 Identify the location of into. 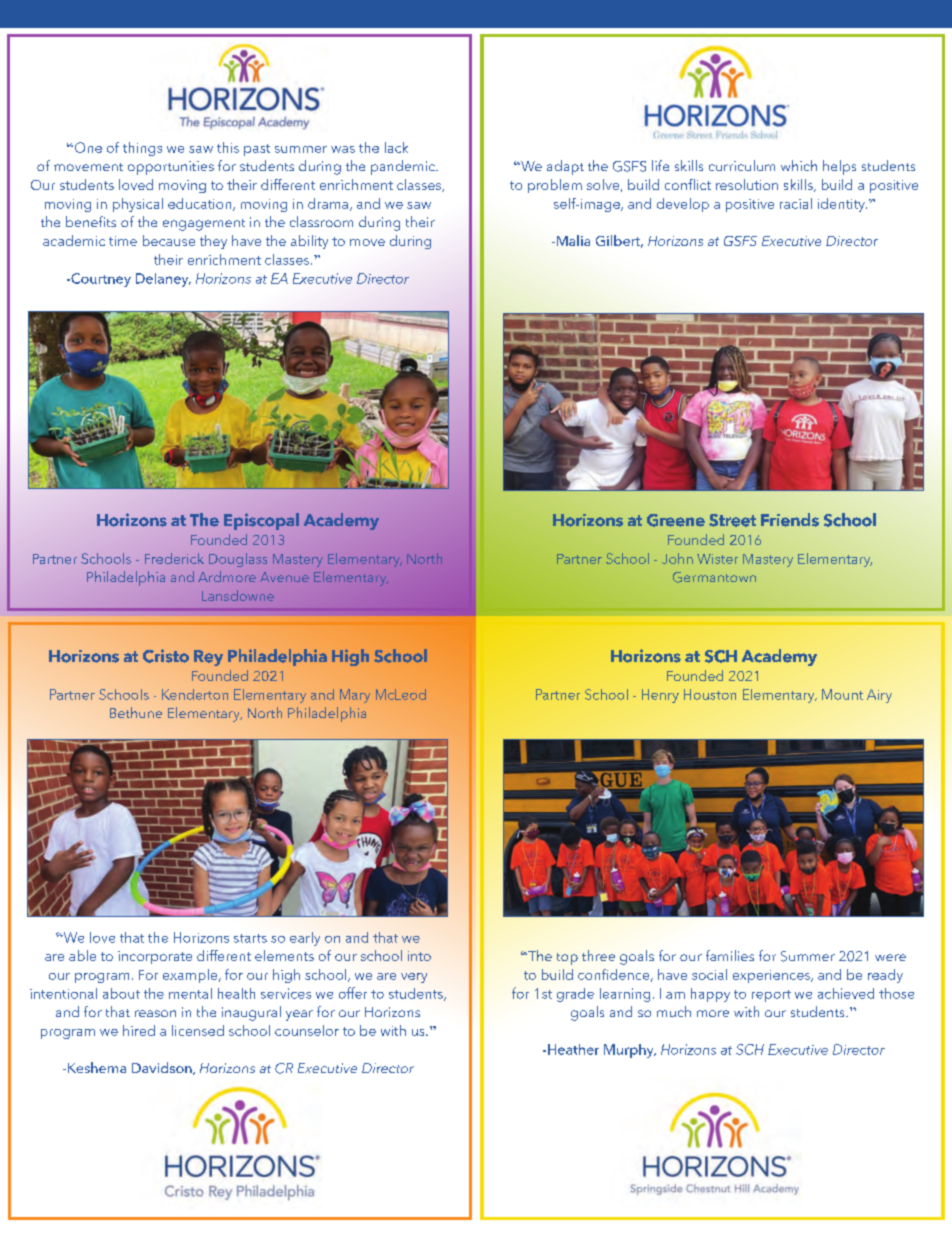
(419, 956).
